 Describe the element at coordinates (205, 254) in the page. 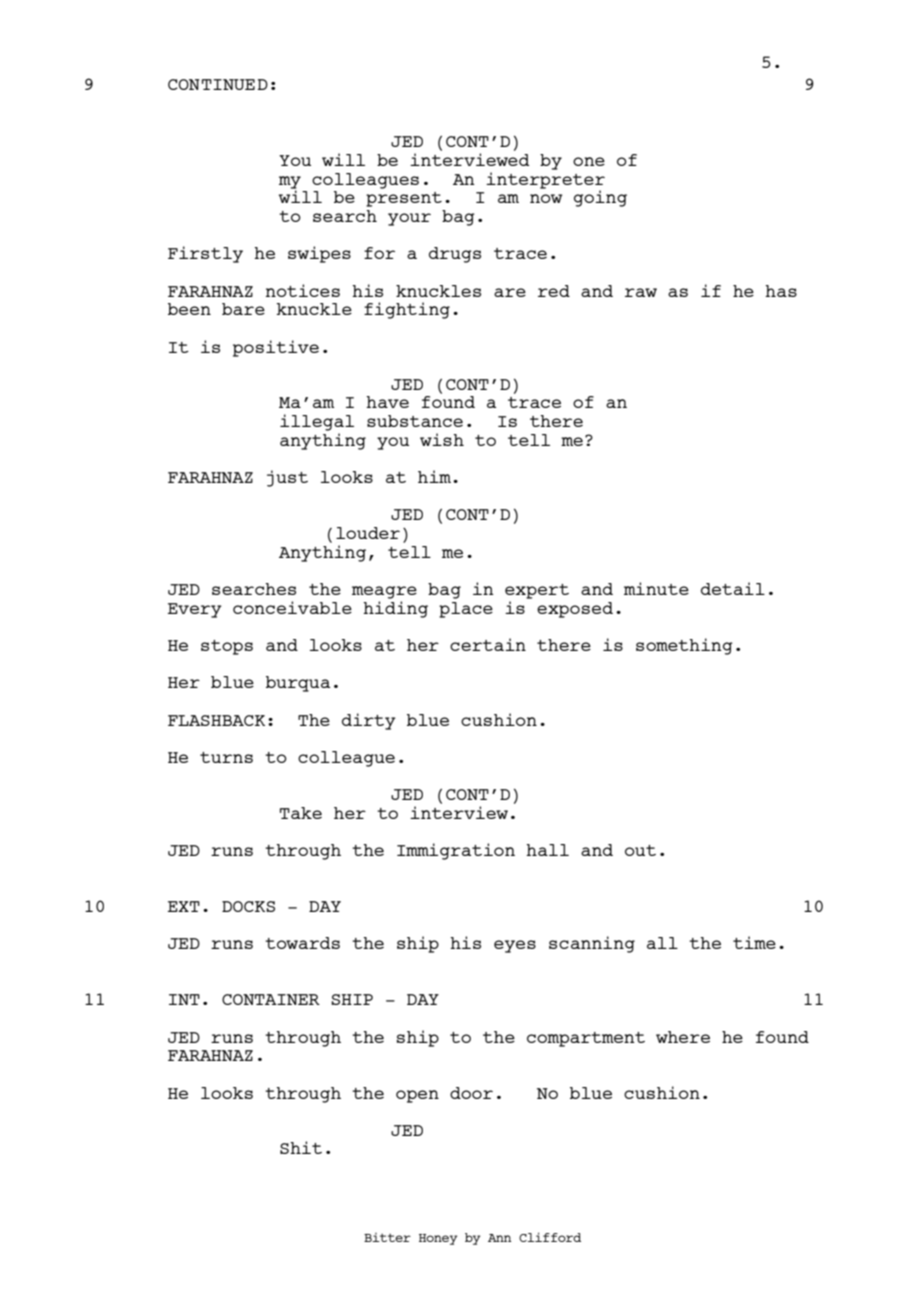

I see `Firstly` at that location.
